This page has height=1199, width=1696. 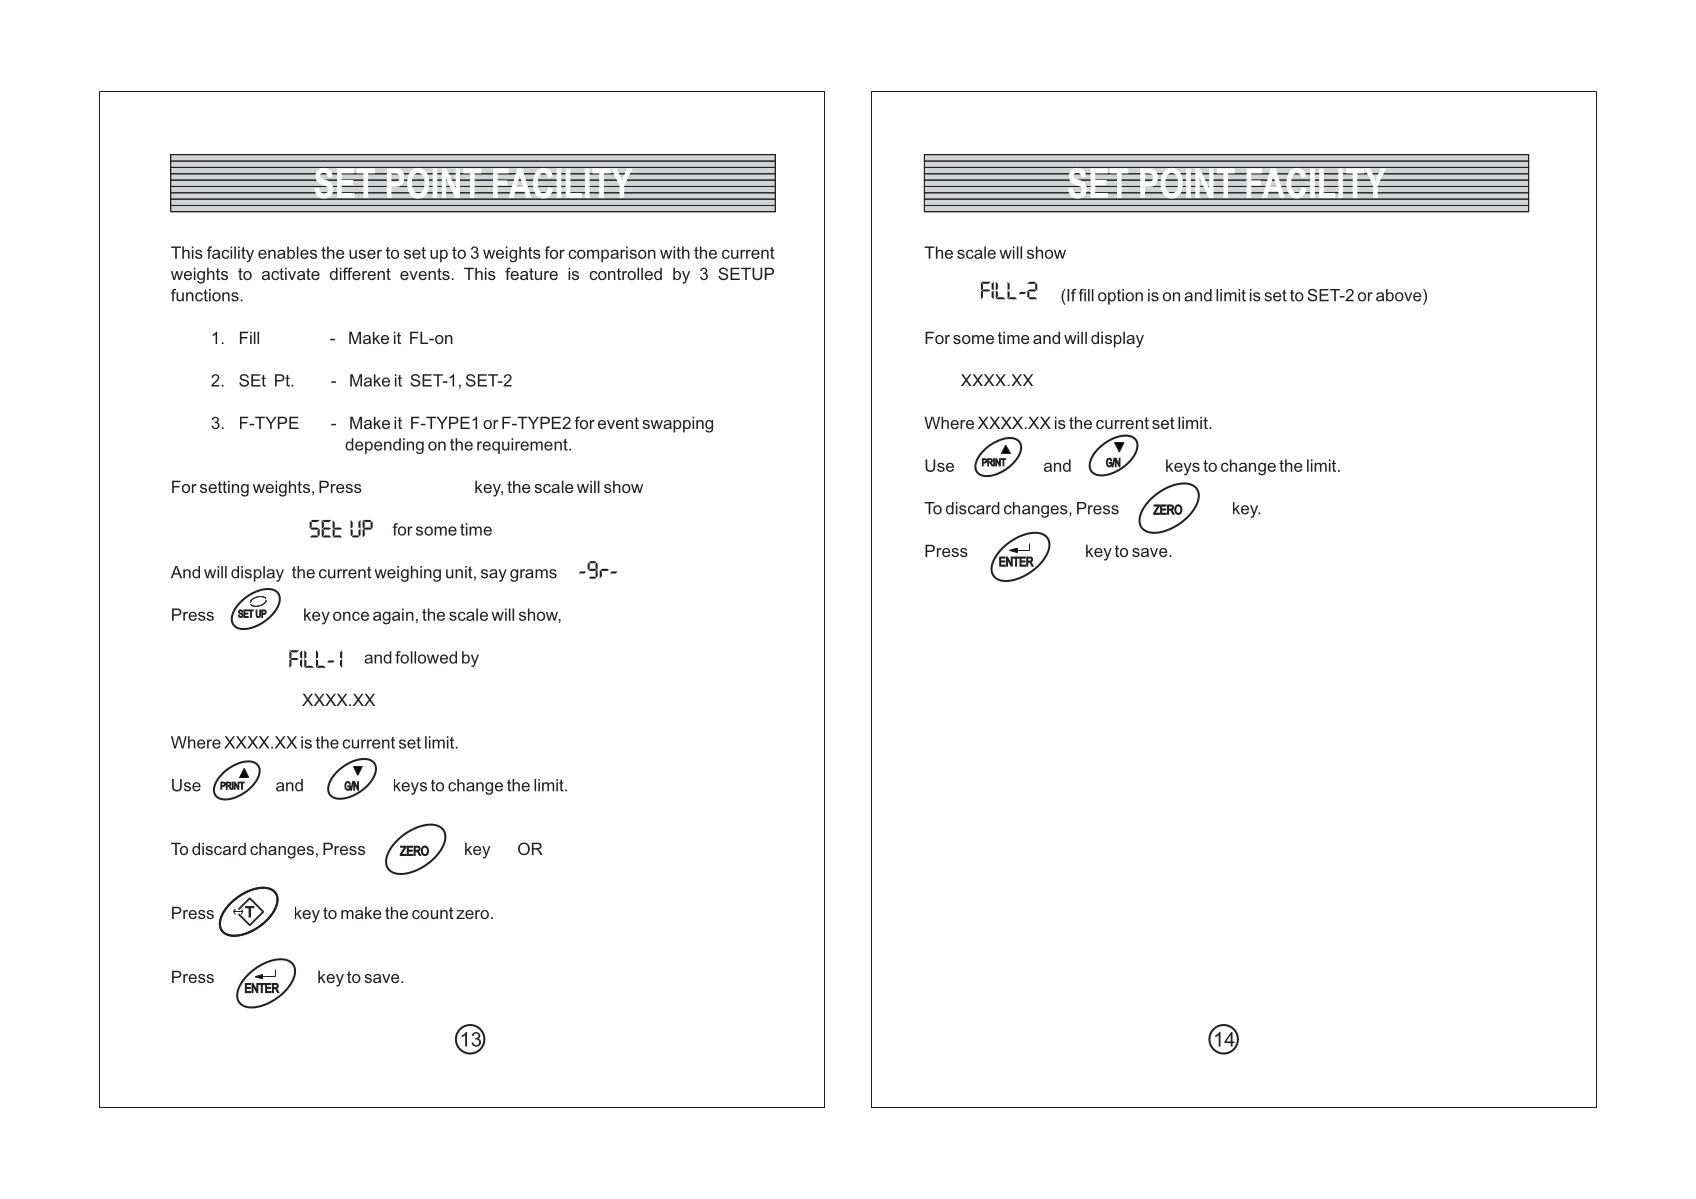 I want to click on again, so click(x=393, y=616).
